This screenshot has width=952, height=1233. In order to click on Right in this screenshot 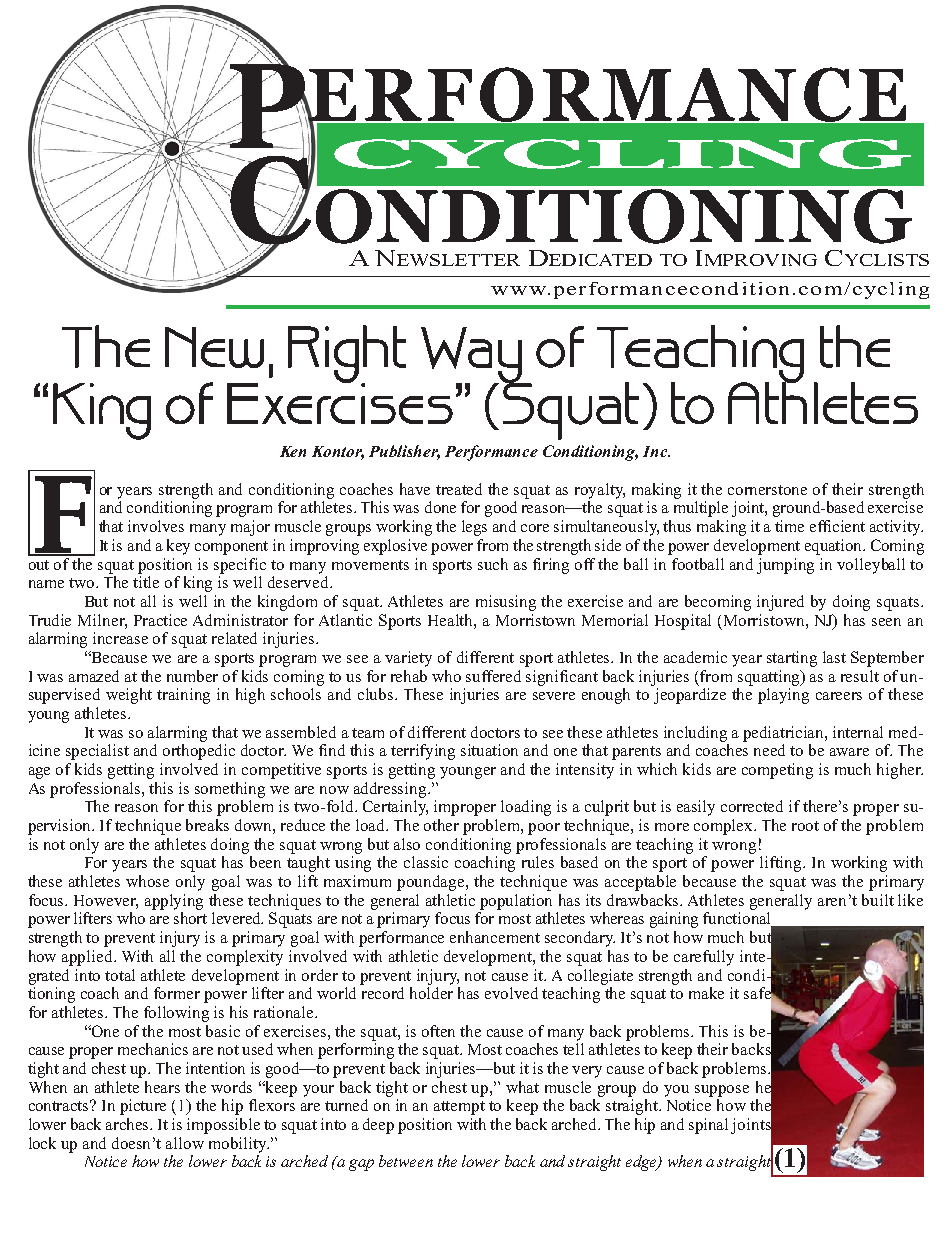, I will do `click(347, 355)`.
